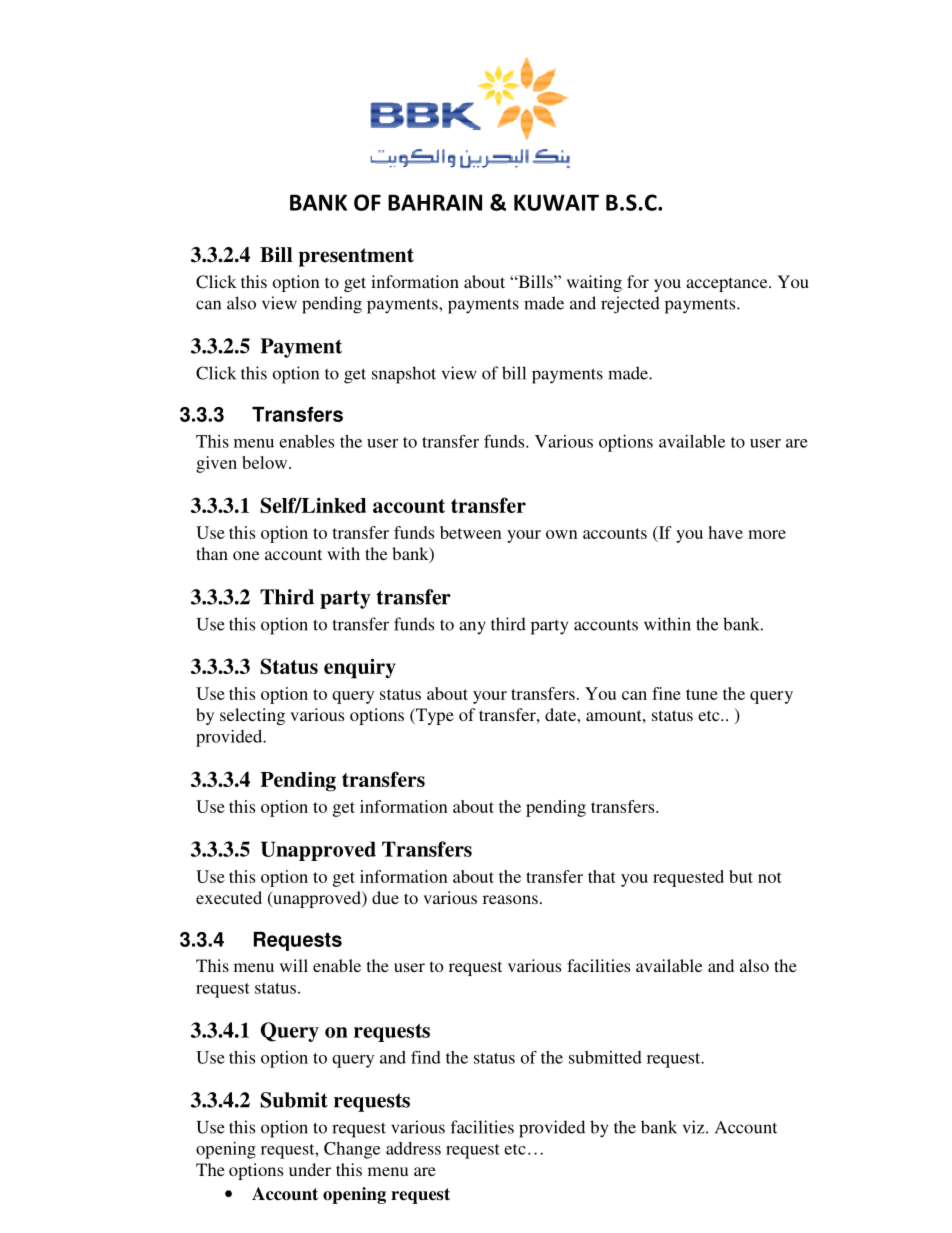 The image size is (952, 1233). I want to click on find, so click(426, 1057).
